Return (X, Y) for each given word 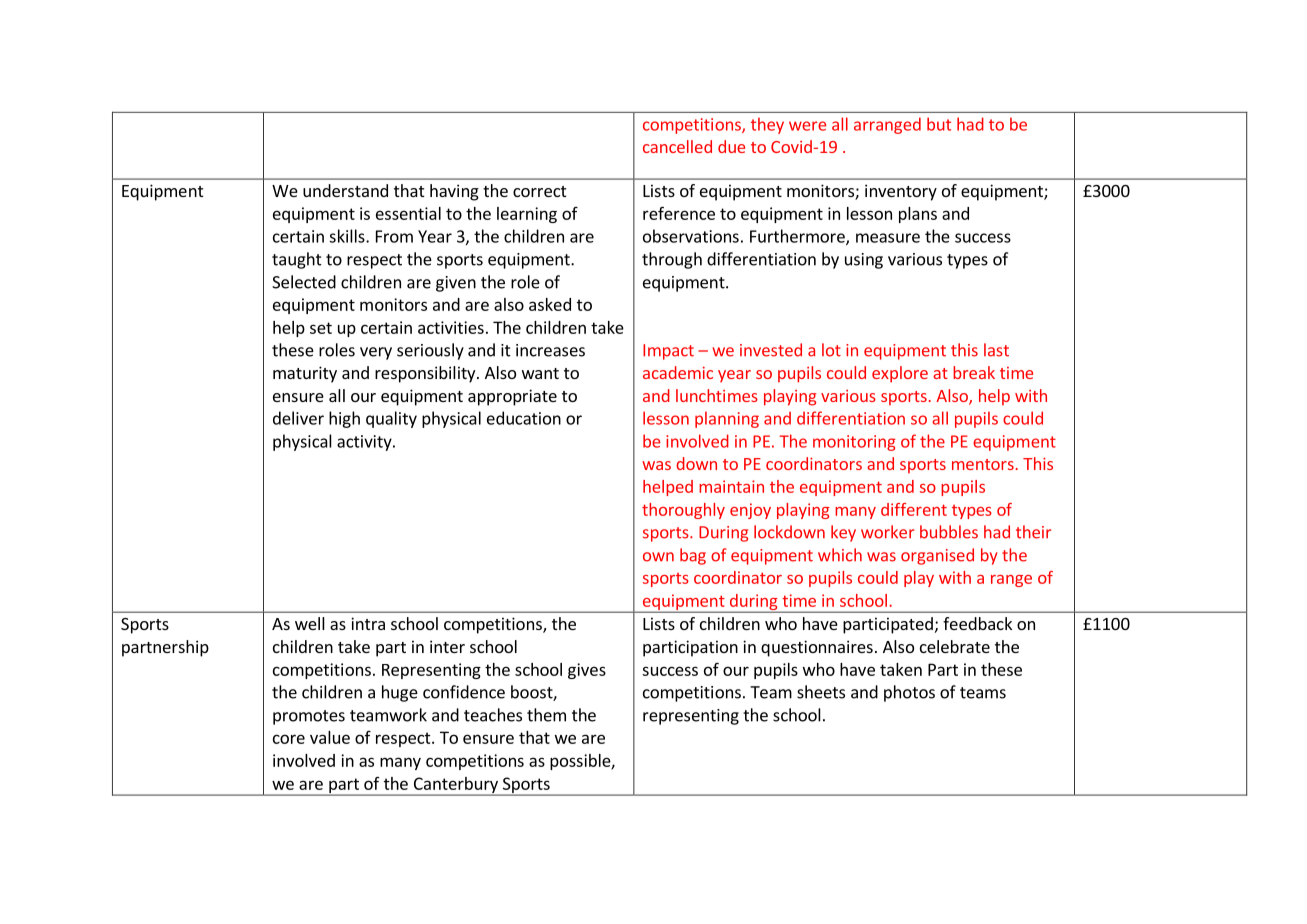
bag (693, 556)
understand (345, 190)
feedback (977, 623)
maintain (731, 486)
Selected (304, 282)
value (330, 737)
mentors (983, 464)
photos (909, 693)
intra (368, 623)
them (546, 715)
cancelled (677, 146)
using (864, 261)
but (939, 124)
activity (365, 443)
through (672, 260)
